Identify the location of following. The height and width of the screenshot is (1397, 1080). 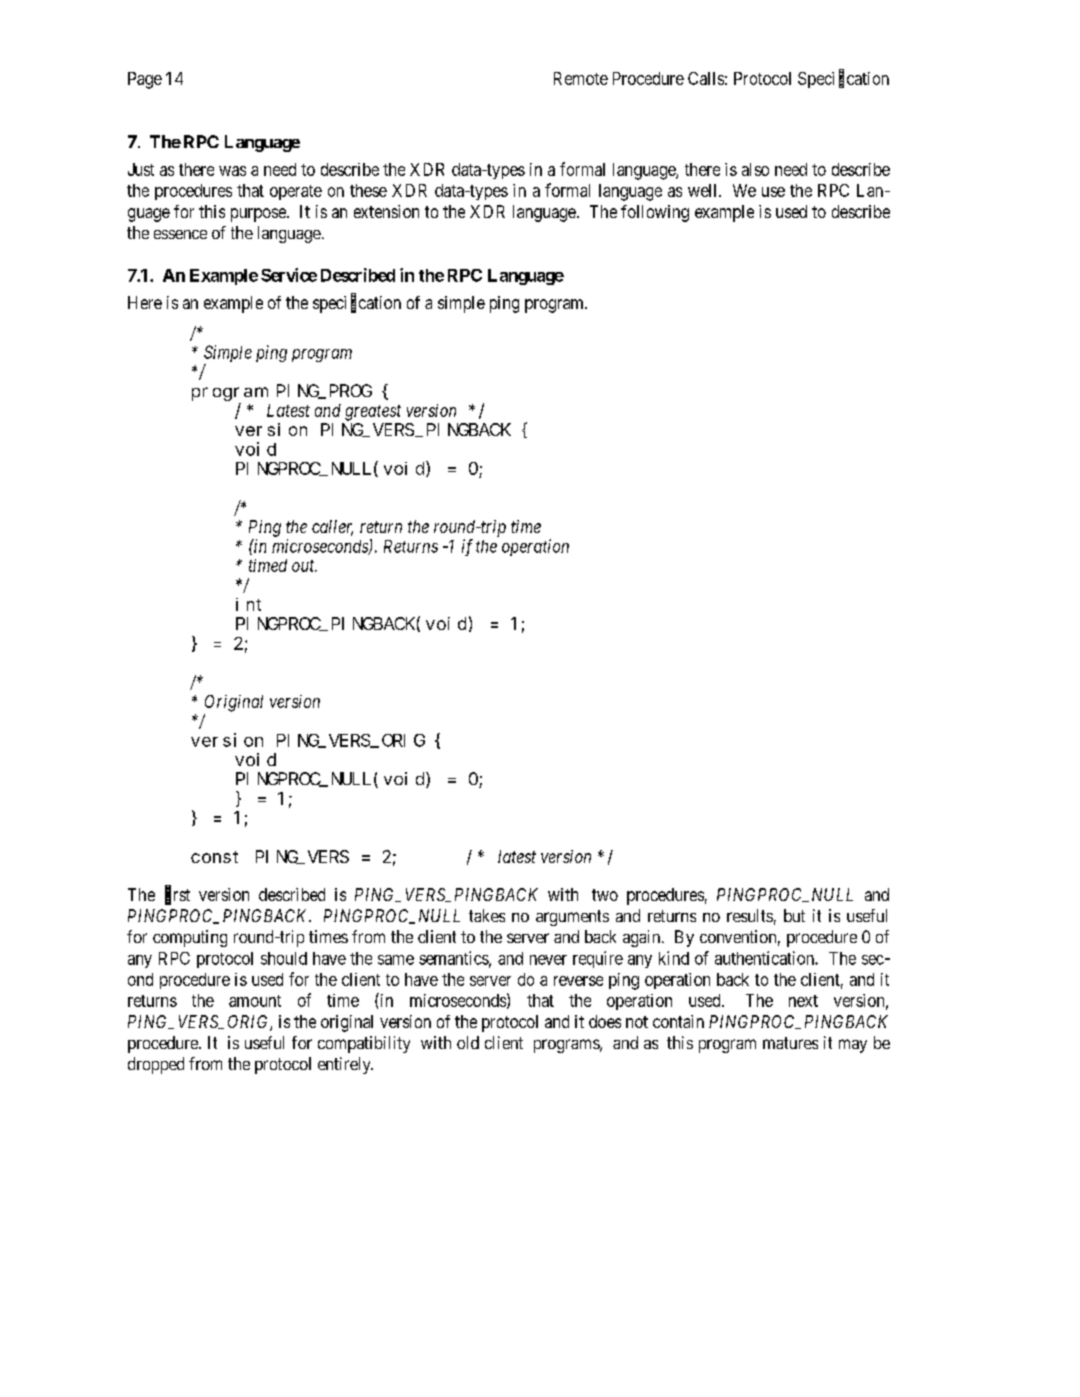
(655, 213).
